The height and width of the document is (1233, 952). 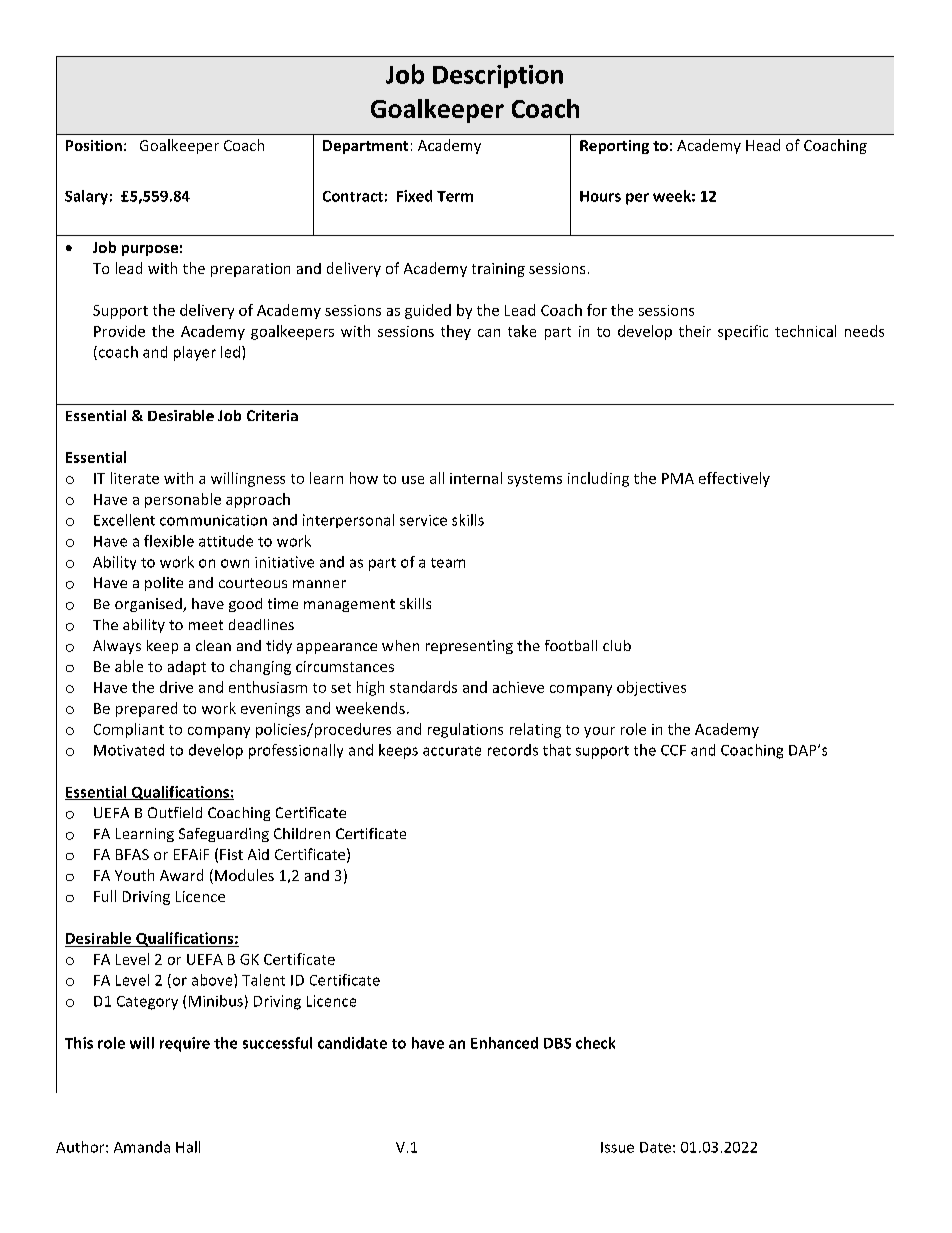 I want to click on Issue, so click(x=617, y=1147).
